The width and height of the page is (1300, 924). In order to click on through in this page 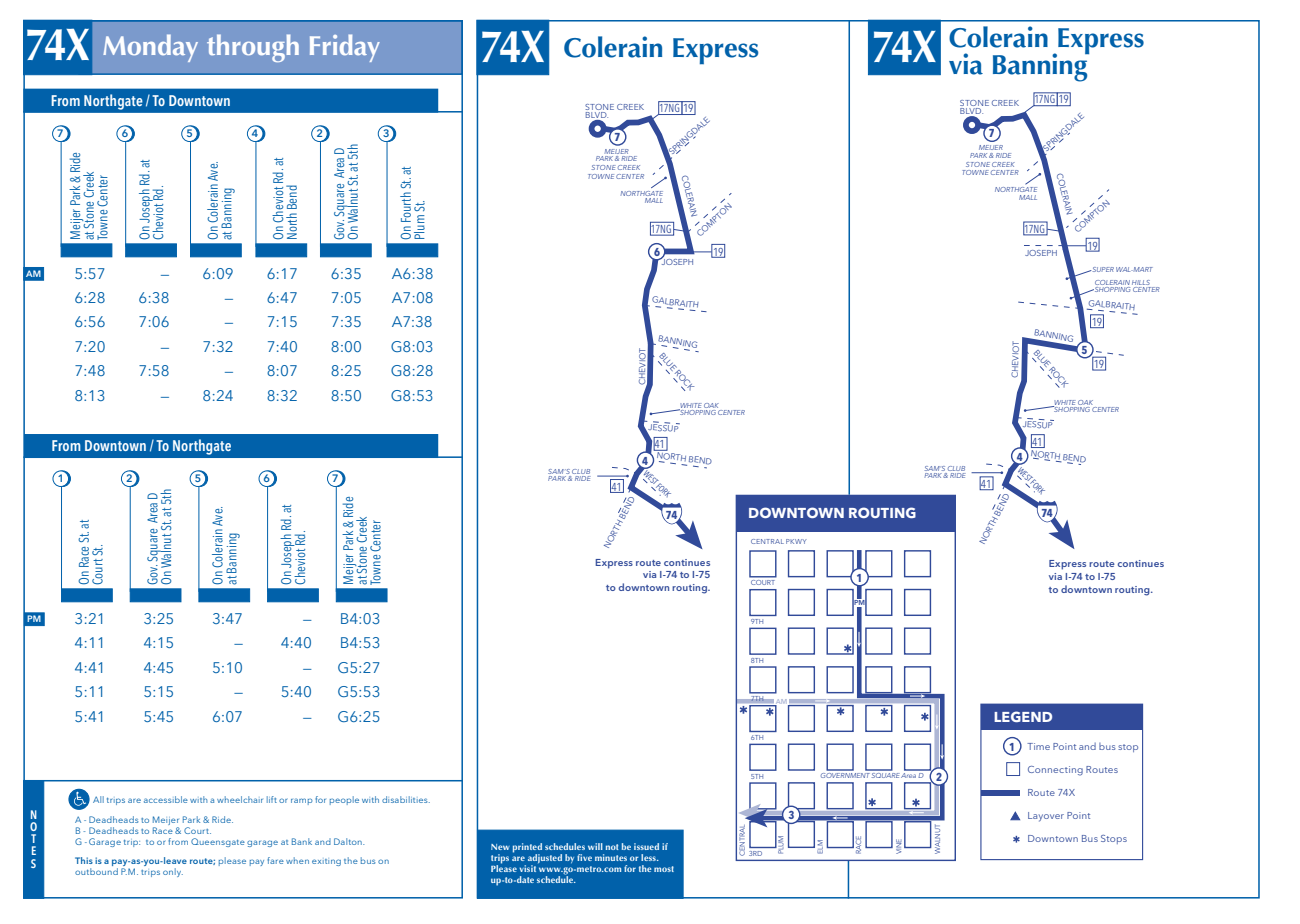, I will do `click(253, 48)`.
